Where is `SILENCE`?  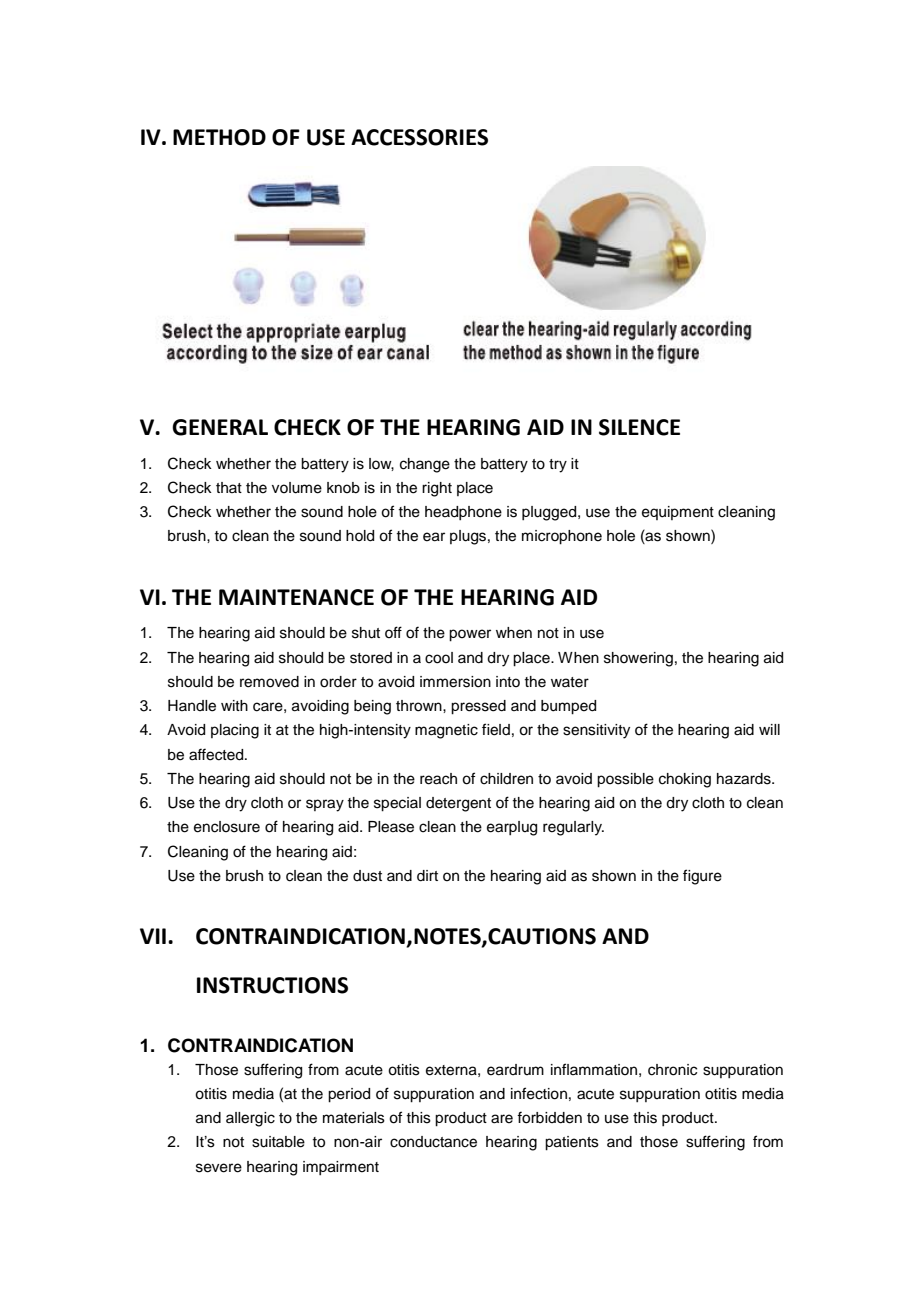 SILENCE is located at coordinates (639, 427).
